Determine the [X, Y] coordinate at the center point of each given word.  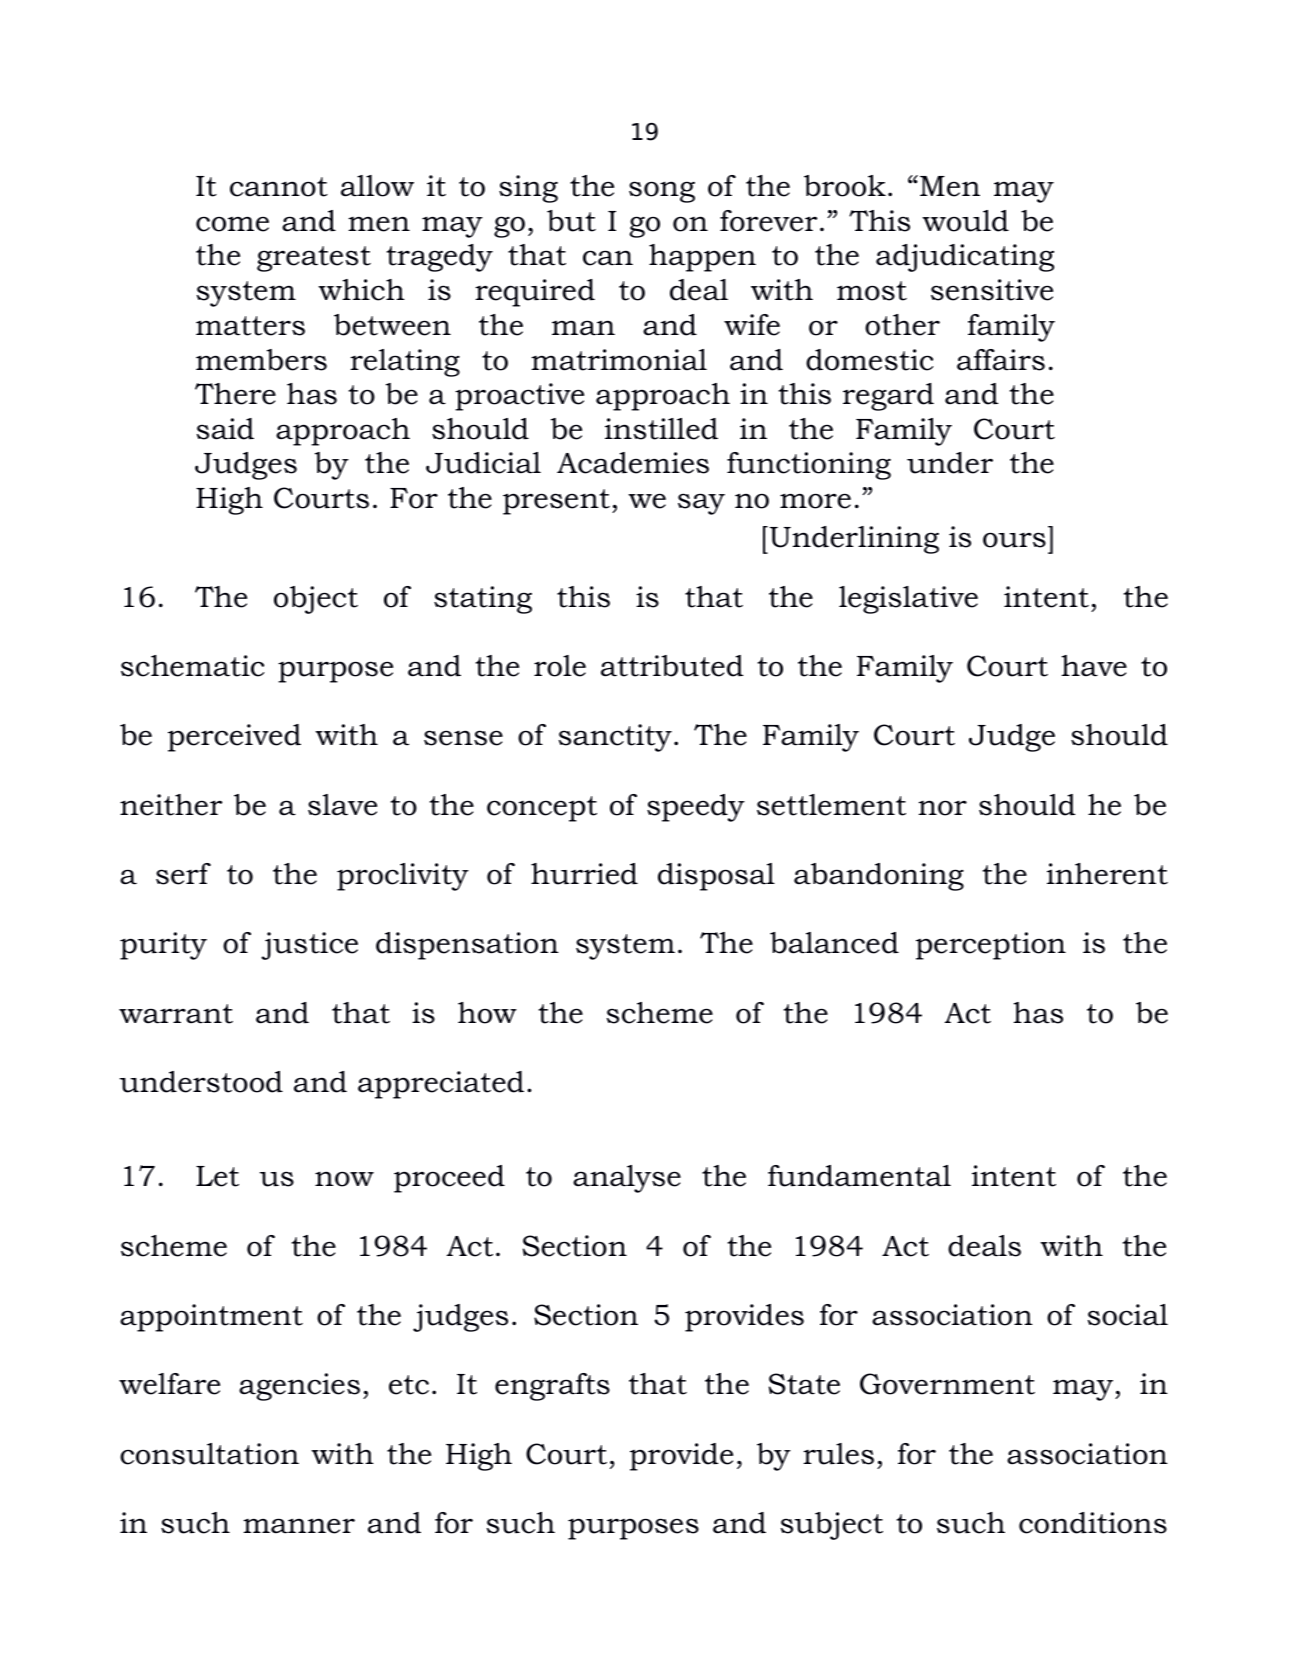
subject [832, 1526]
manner [299, 1526]
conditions [1093, 1523]
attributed [672, 666]
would [965, 221]
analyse [627, 1179]
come [232, 224]
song [662, 192]
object [316, 600]
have [1094, 666]
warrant [176, 1014]
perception [991, 946]
